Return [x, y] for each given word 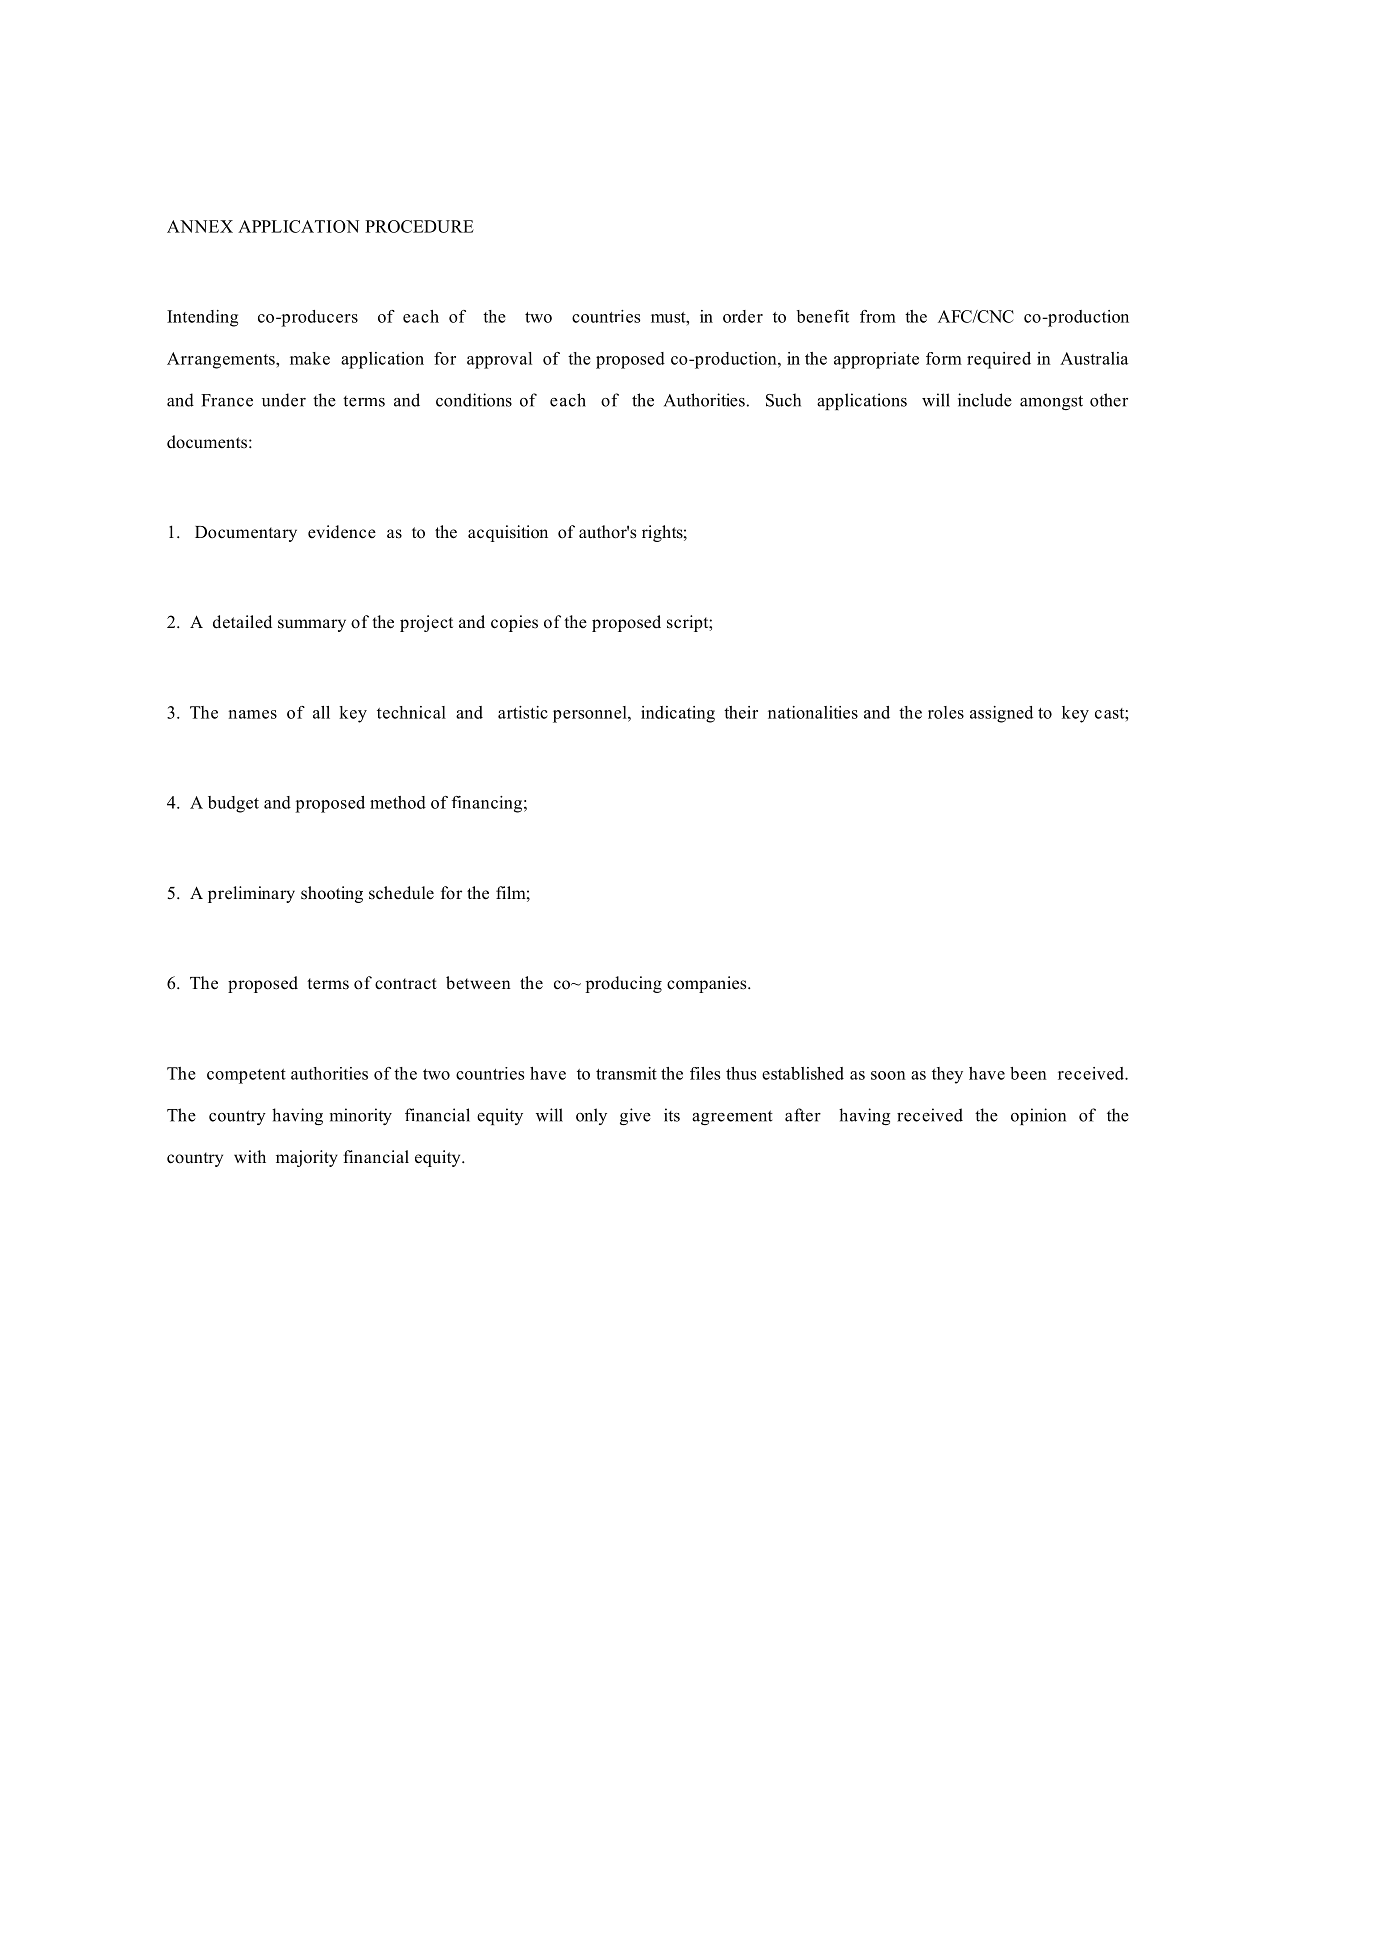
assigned [1001, 714]
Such [783, 400]
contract [406, 984]
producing [623, 984]
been [1028, 1073]
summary [312, 625]
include [985, 400]
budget [233, 804]
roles [946, 712]
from [878, 316]
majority [307, 1158]
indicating [678, 714]
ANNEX [200, 226]
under [284, 400]
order [743, 316]
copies [514, 623]
